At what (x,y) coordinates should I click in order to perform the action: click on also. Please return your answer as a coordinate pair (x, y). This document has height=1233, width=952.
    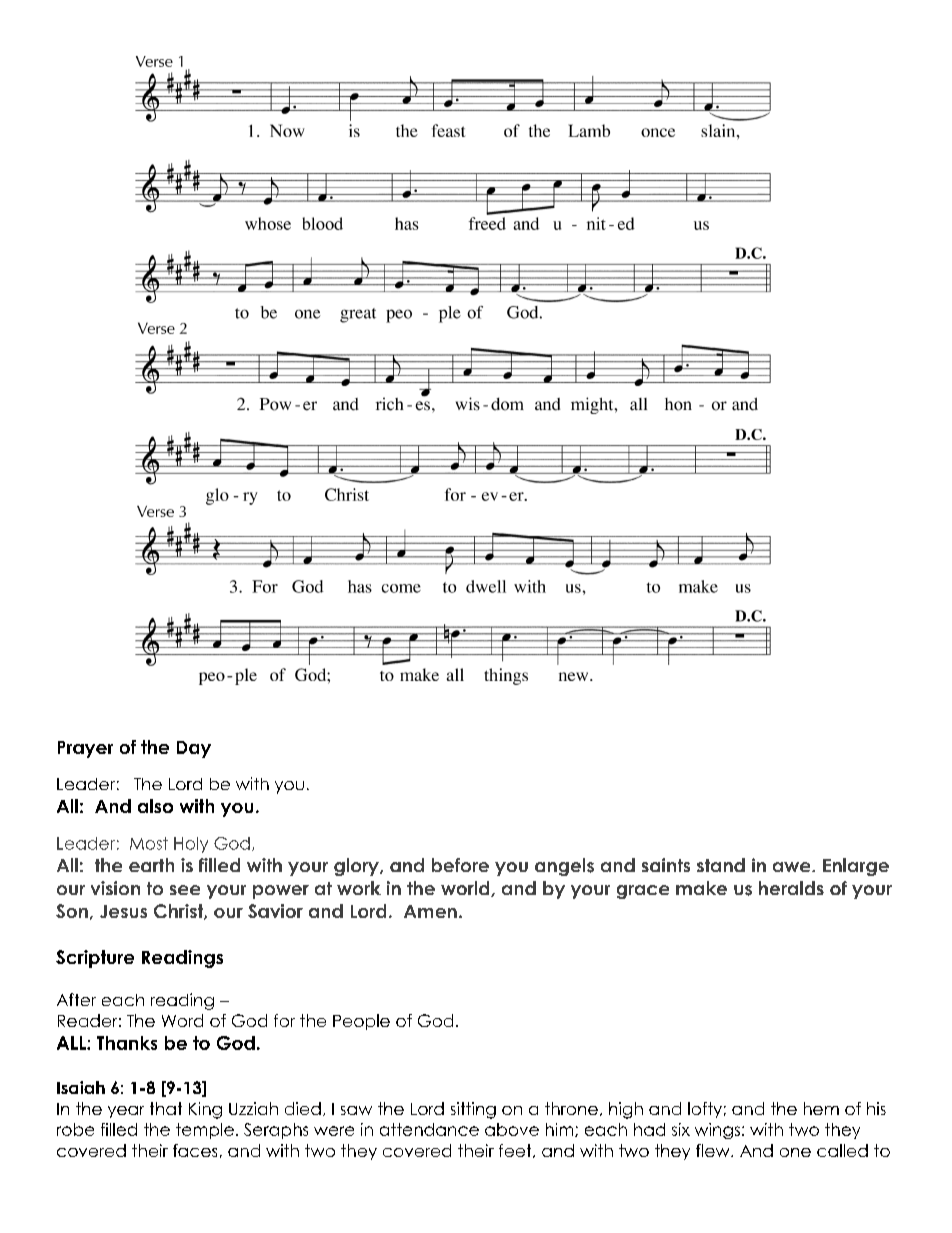
    Looking at the image, I should click on (155, 806).
